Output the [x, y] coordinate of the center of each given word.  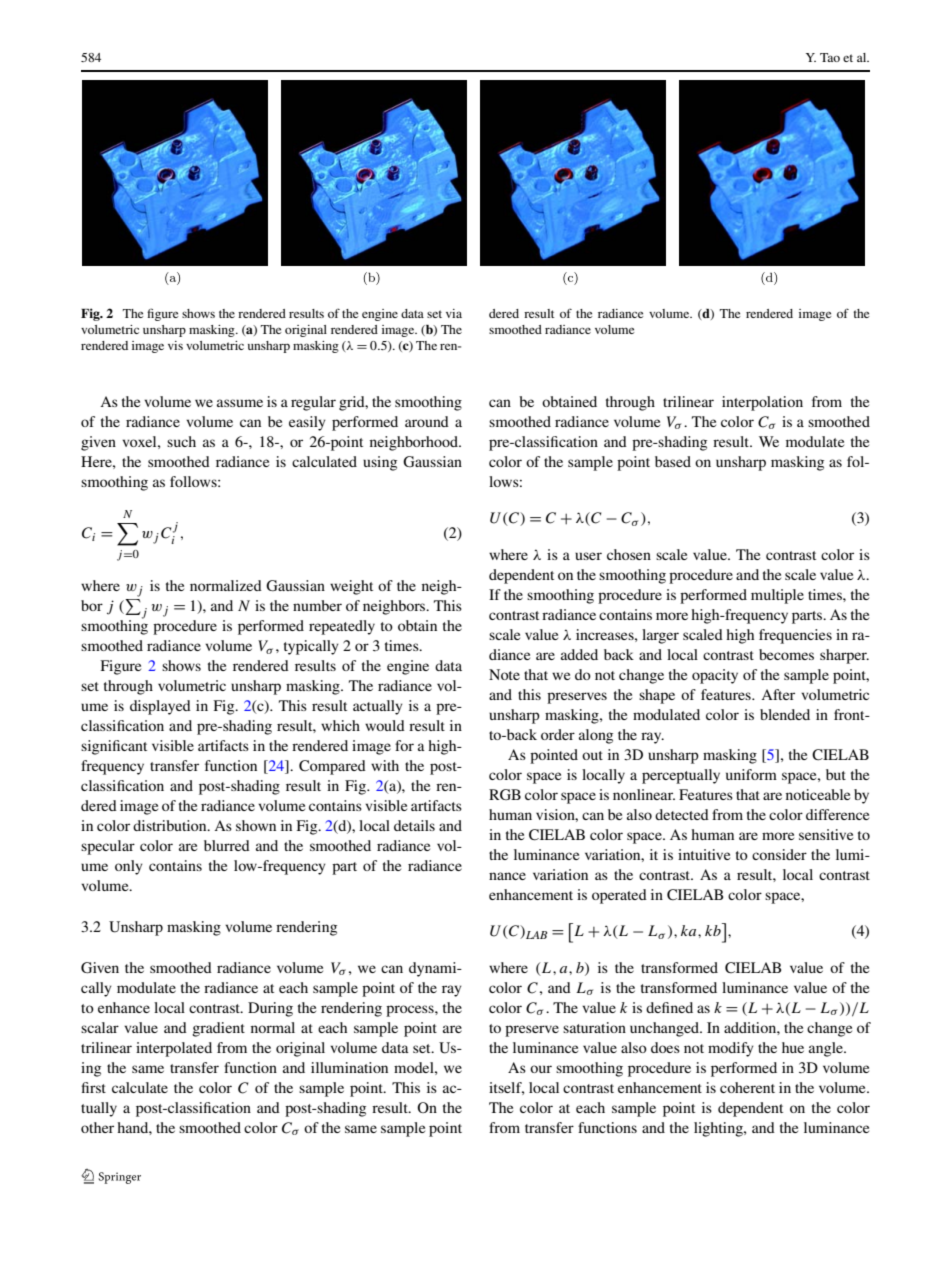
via [454, 313]
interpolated [174, 1049]
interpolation [762, 403]
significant [114, 747]
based [673, 461]
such [181, 441]
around [427, 421]
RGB [505, 794]
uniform [751, 774]
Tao [830, 57]
